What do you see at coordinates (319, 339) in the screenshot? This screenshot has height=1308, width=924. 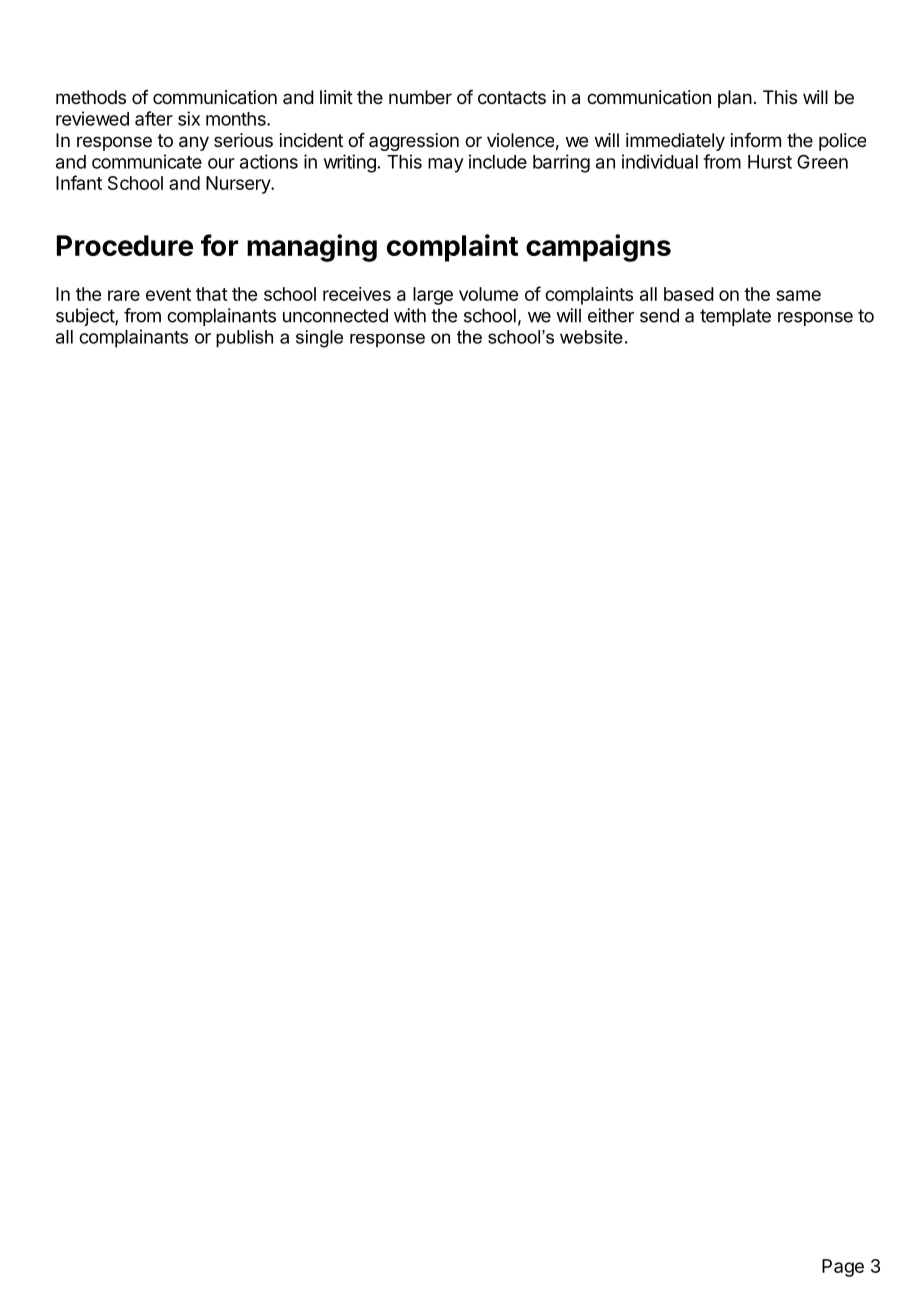 I see `single` at bounding box center [319, 339].
